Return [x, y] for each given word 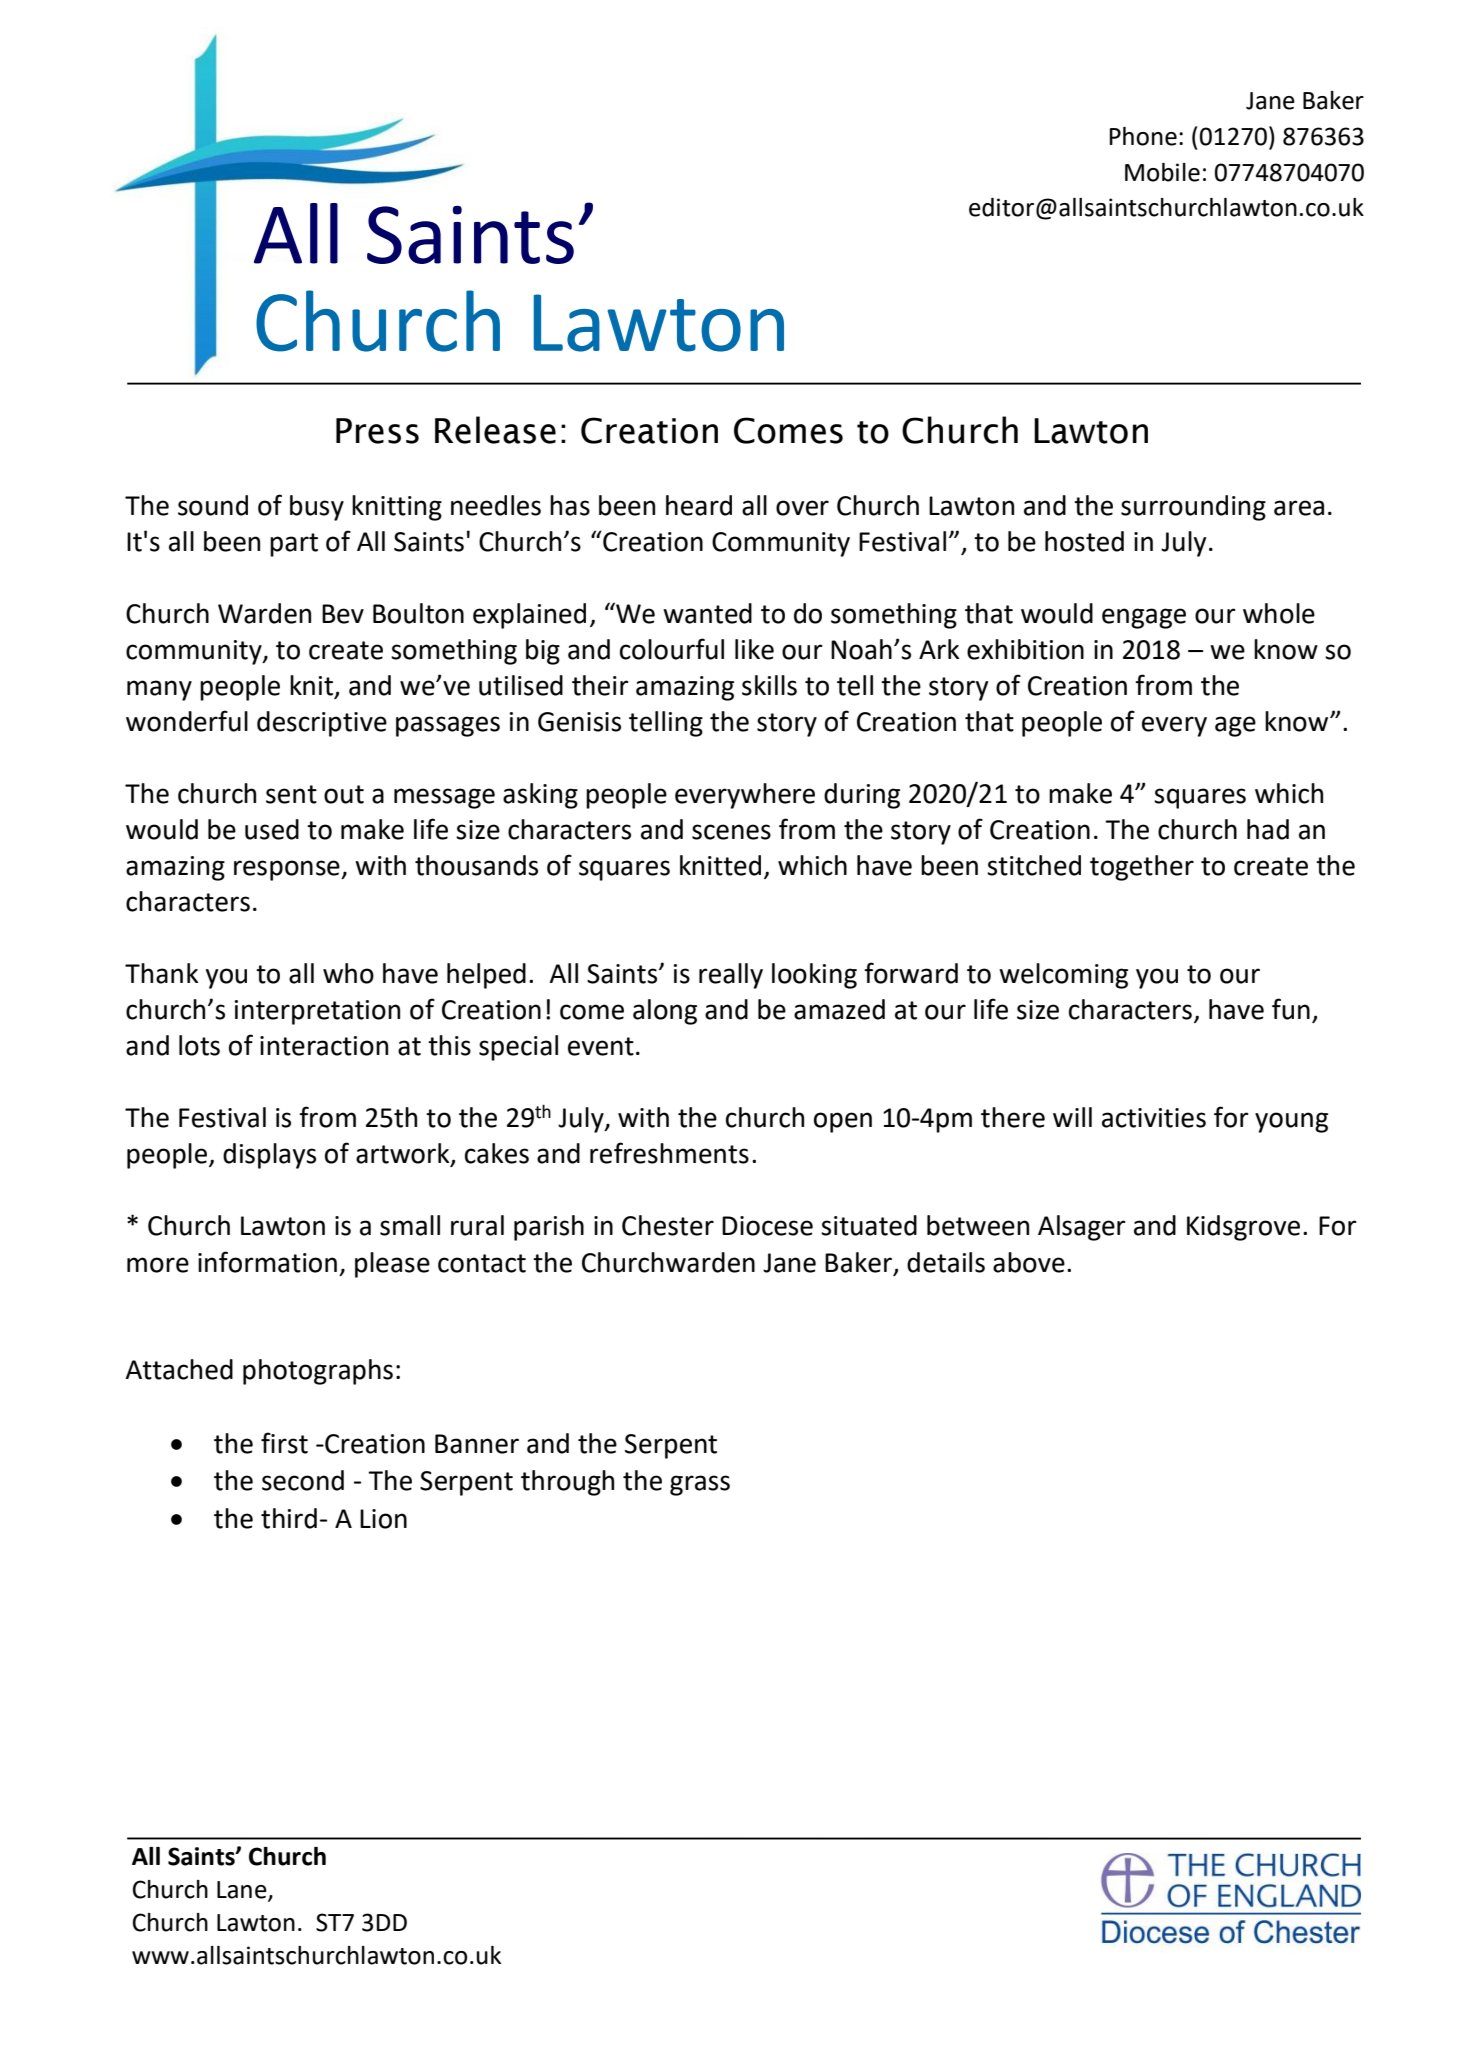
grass [700, 1485]
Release [495, 430]
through [567, 1483]
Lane [243, 1890]
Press [377, 431]
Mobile [1162, 172]
